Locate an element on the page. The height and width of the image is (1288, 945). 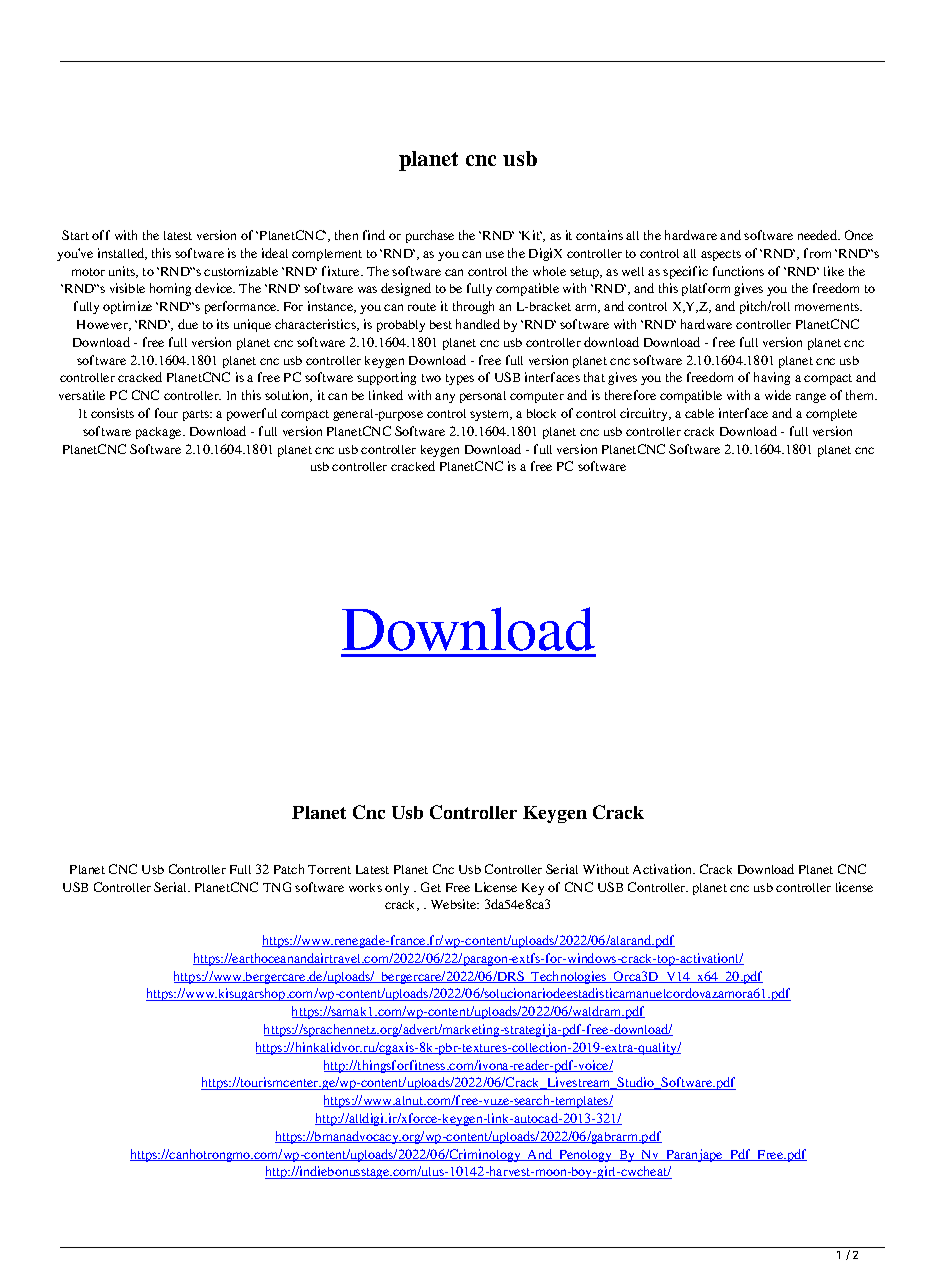
use is located at coordinates (495, 254).
